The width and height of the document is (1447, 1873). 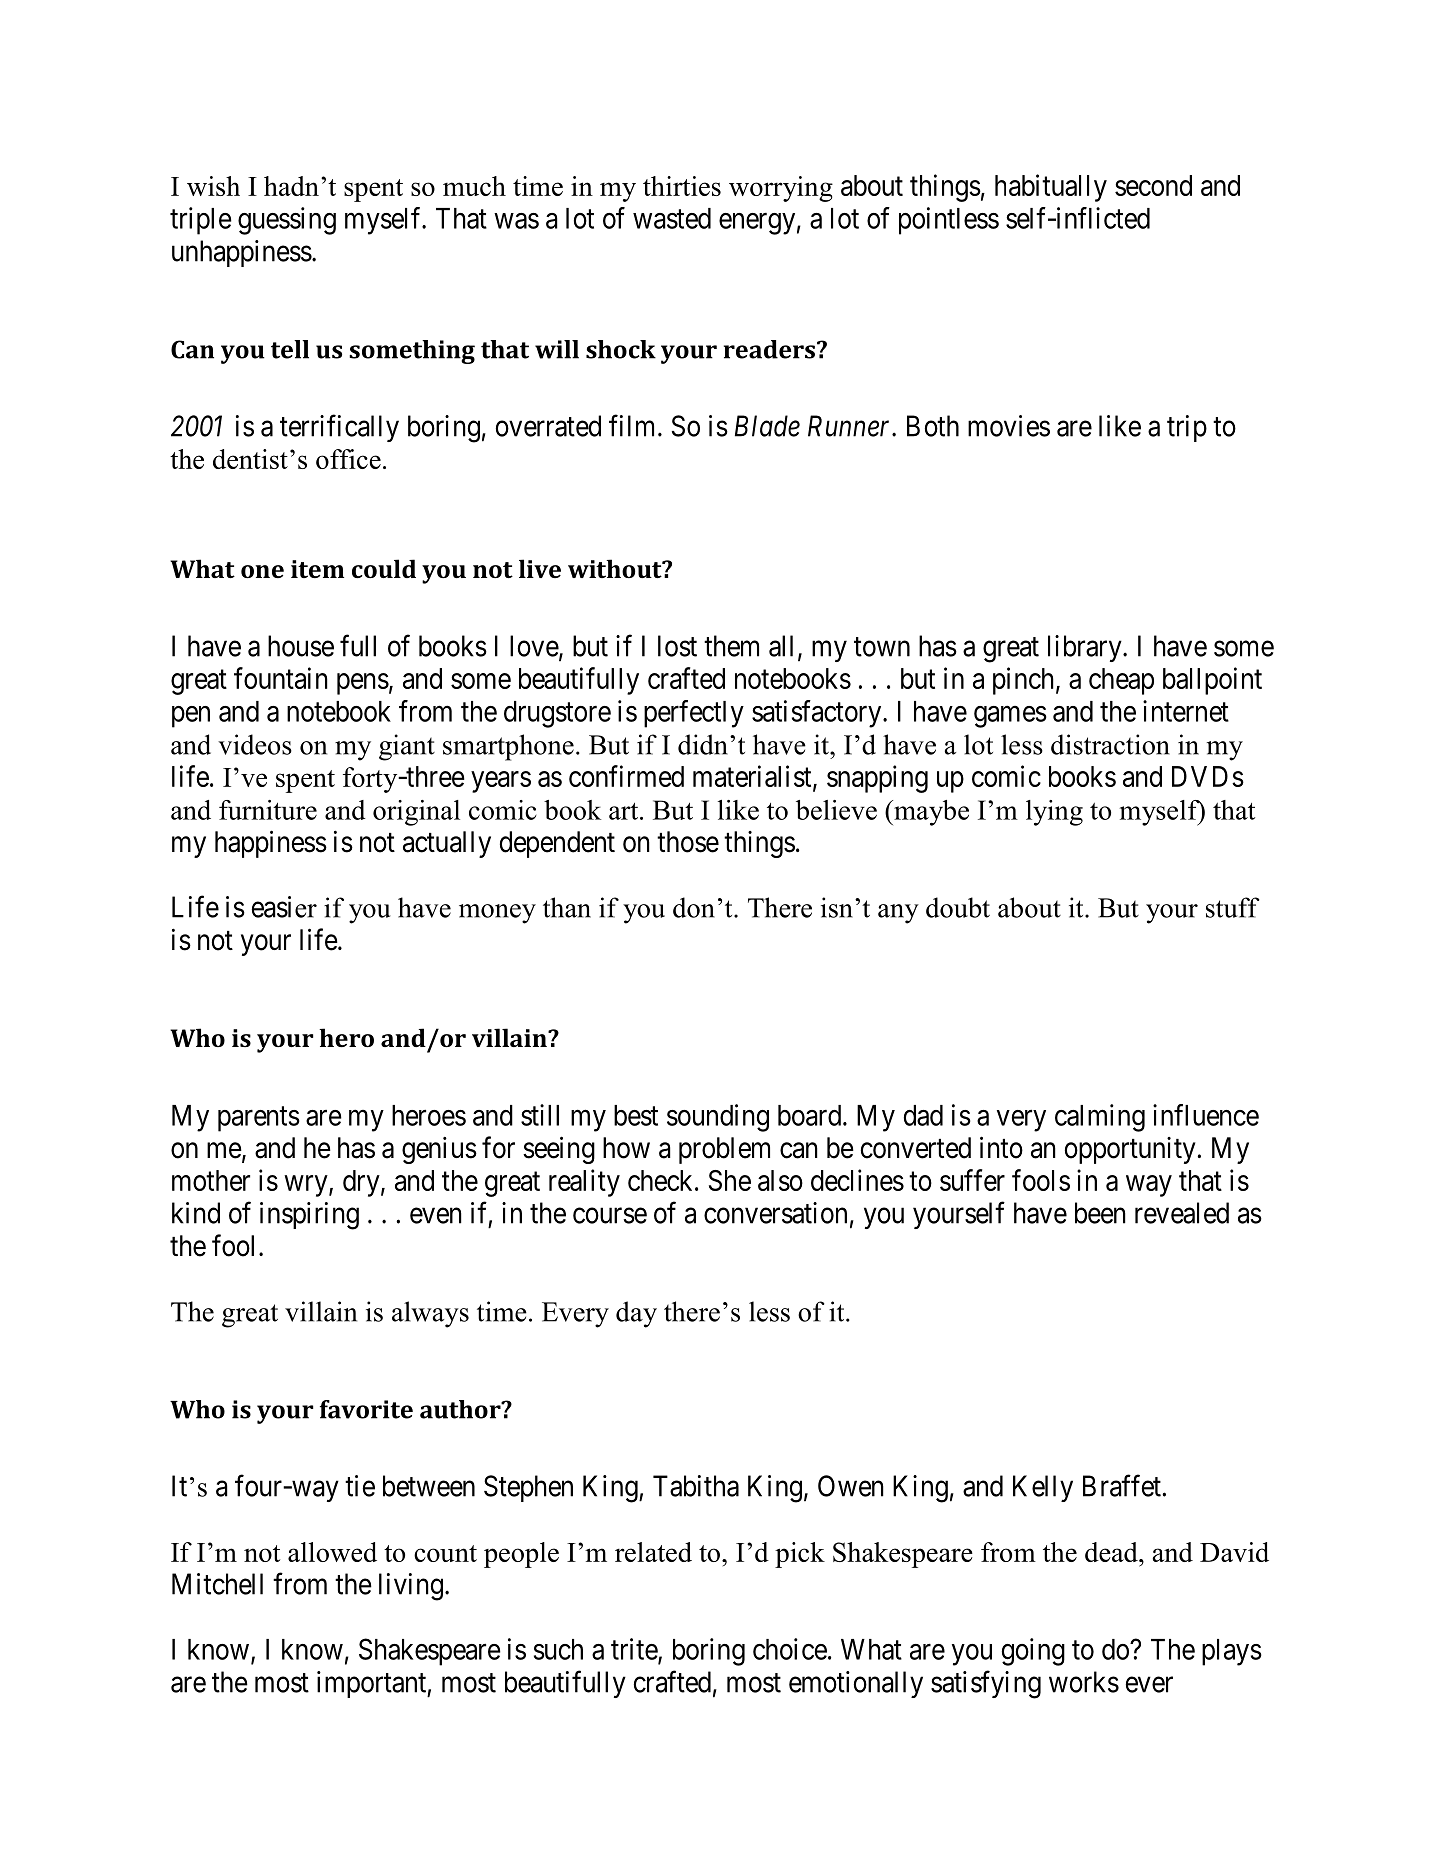 I want to click on perfectly, so click(x=694, y=714).
